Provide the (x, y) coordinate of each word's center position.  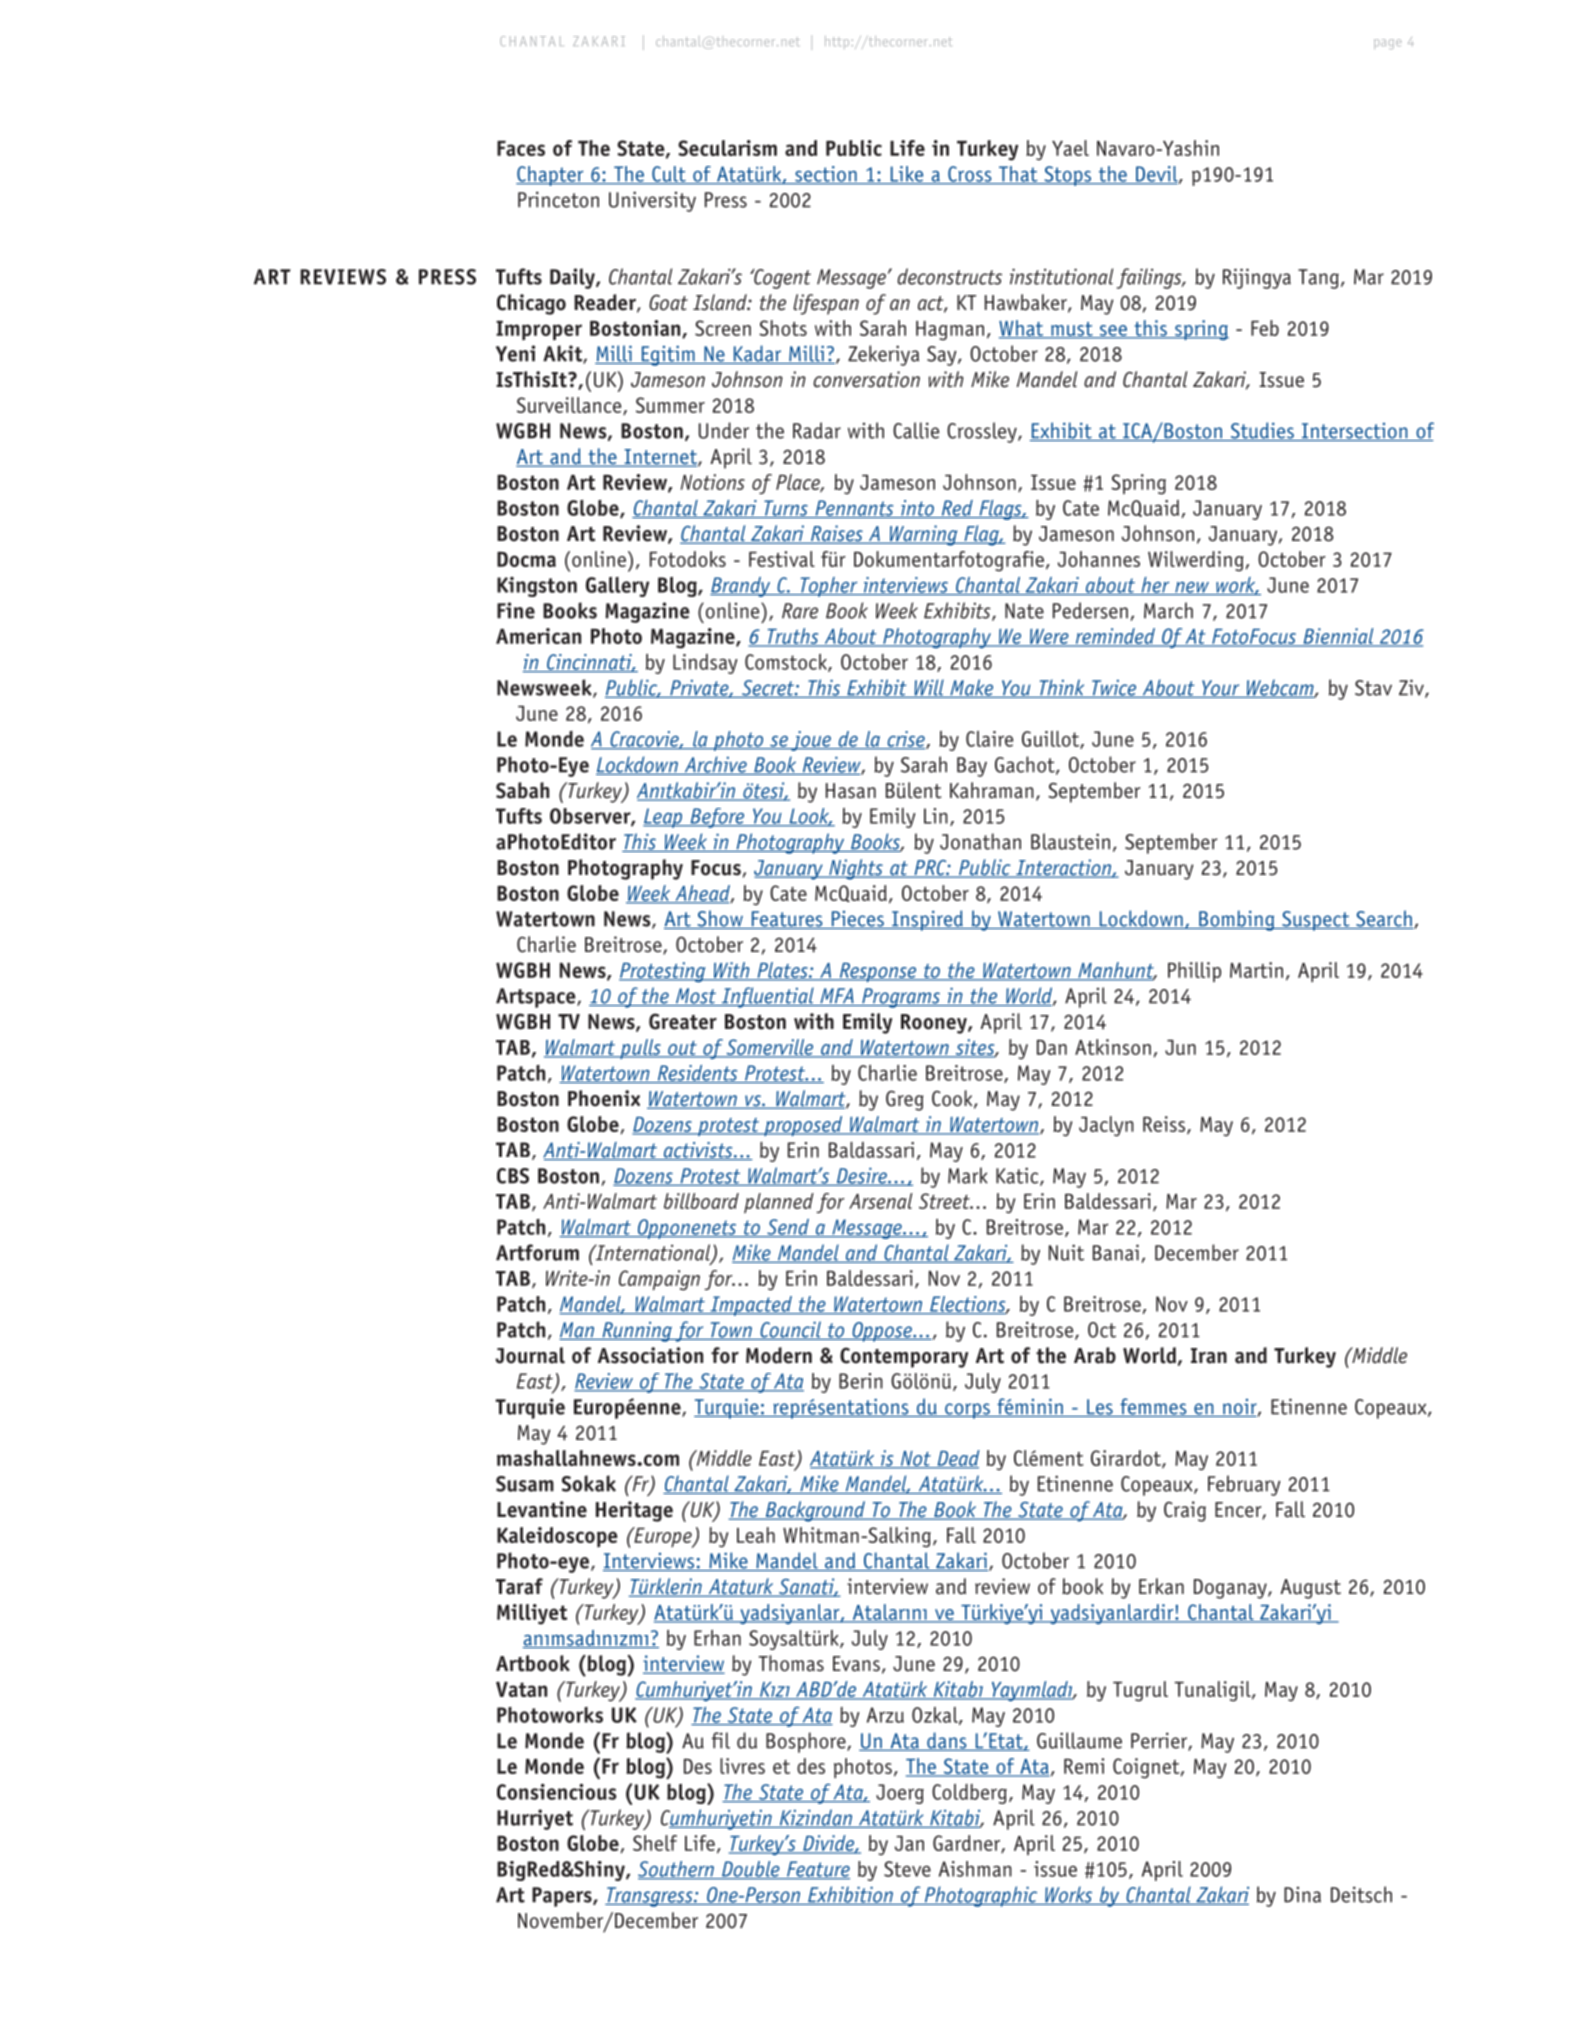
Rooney (935, 1024)
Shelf (655, 1843)
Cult (669, 175)
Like (907, 175)
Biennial (1338, 637)
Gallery (617, 587)
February (1244, 1485)
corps (967, 1411)
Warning (924, 535)
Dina (1302, 1895)
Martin (1256, 970)
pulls (640, 1049)
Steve (907, 1869)
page (1387, 44)
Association (650, 1355)
